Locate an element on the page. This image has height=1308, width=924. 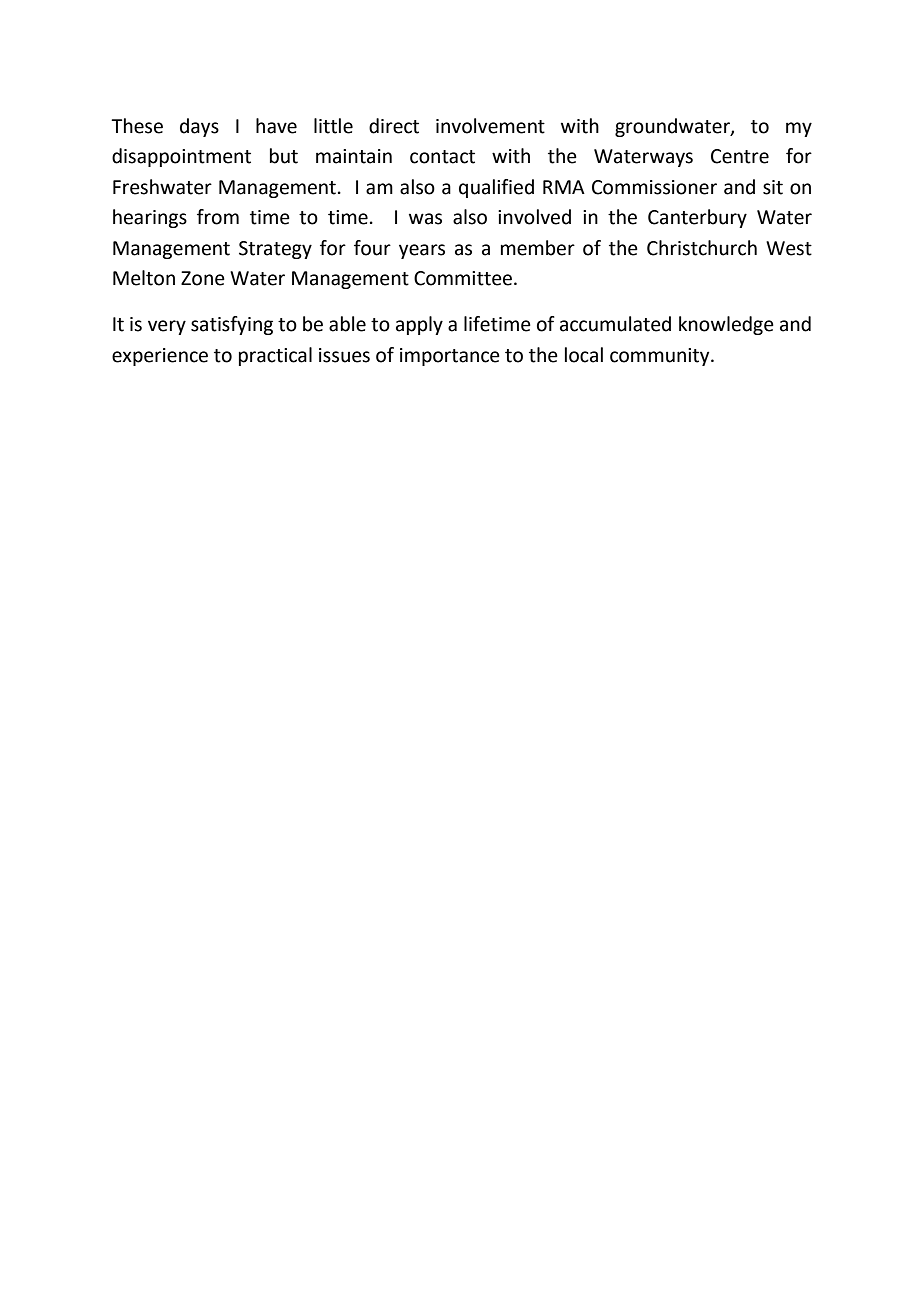
experience is located at coordinates (160, 357).
